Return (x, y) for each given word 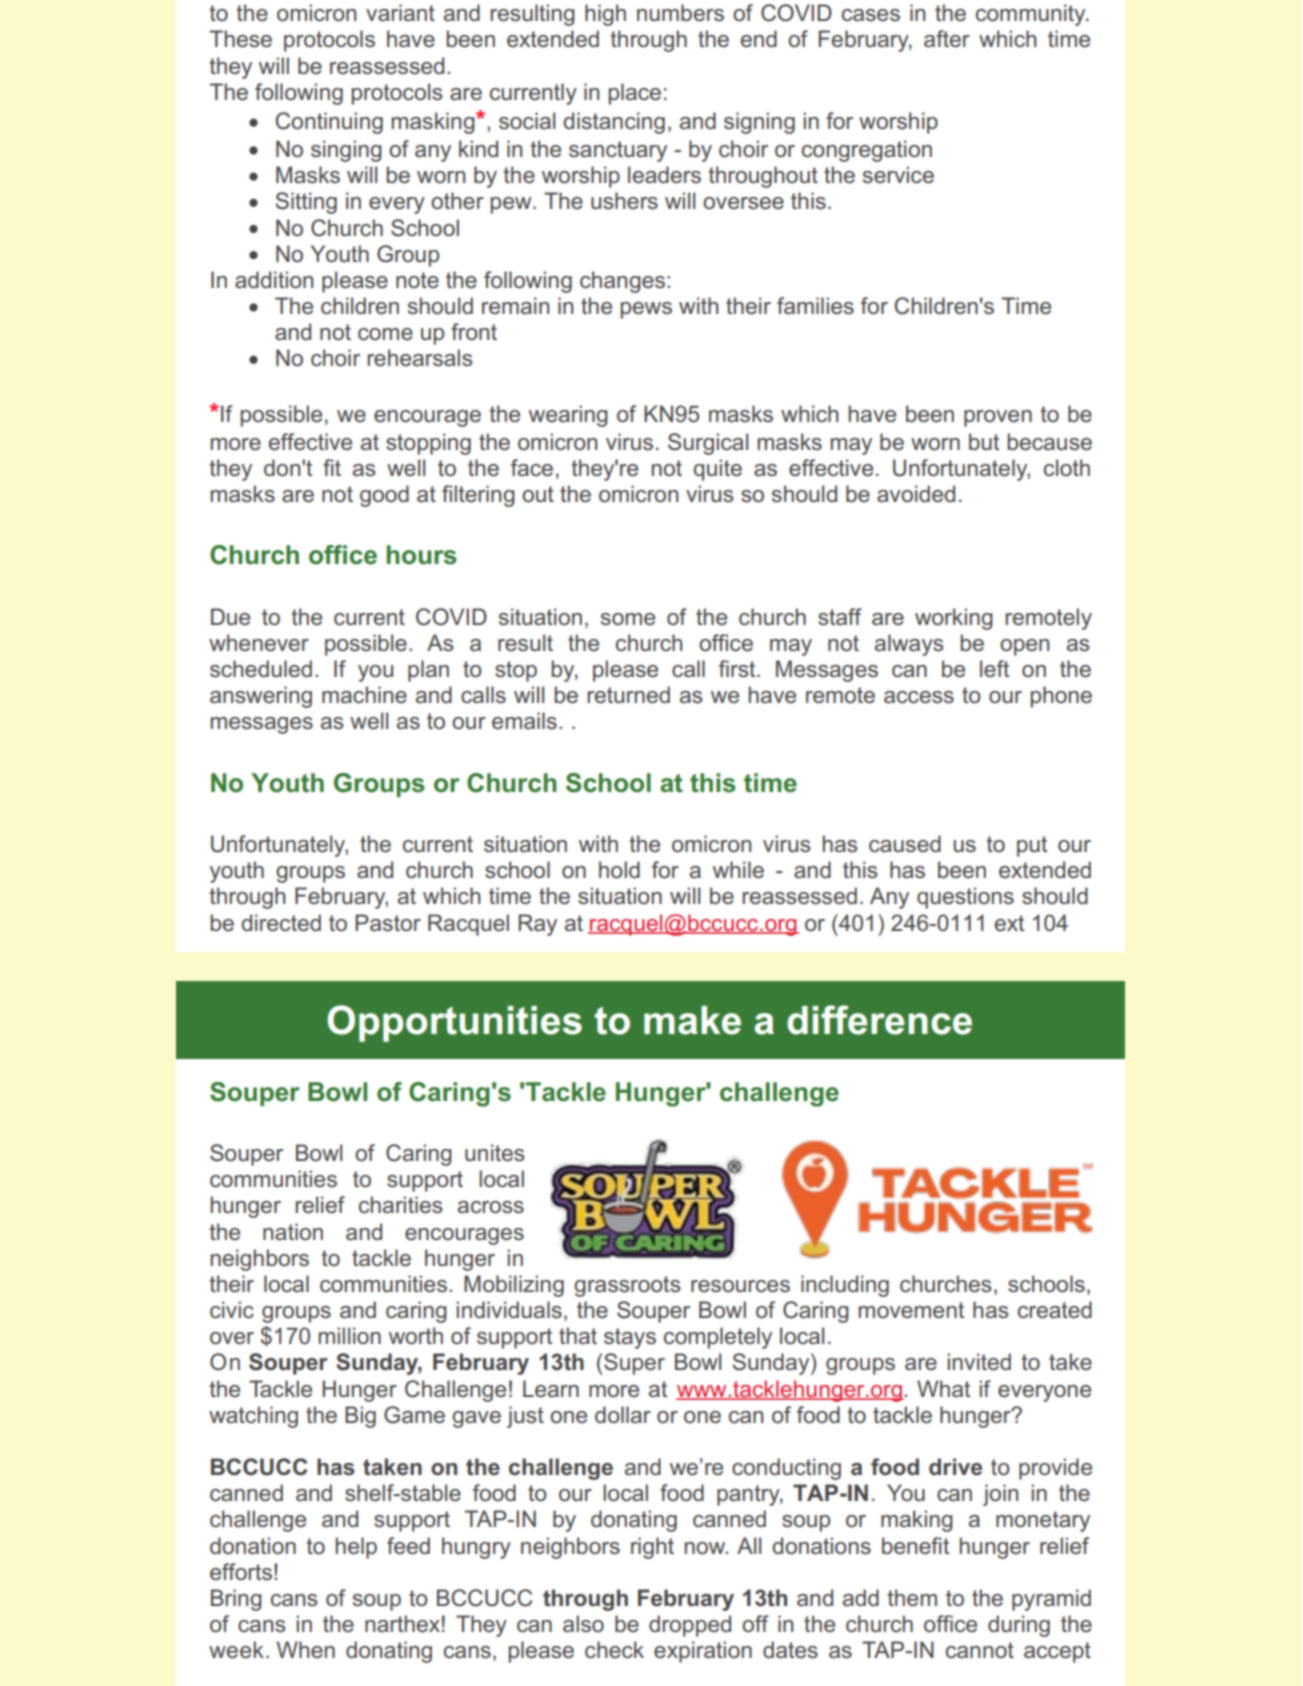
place (635, 94)
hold (619, 870)
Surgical (708, 444)
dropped (690, 1626)
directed (281, 923)
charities (401, 1205)
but (984, 442)
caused (905, 844)
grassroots (627, 1286)
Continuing (329, 123)
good (384, 496)
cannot (980, 1650)
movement (911, 1310)
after (947, 39)
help (356, 1548)
